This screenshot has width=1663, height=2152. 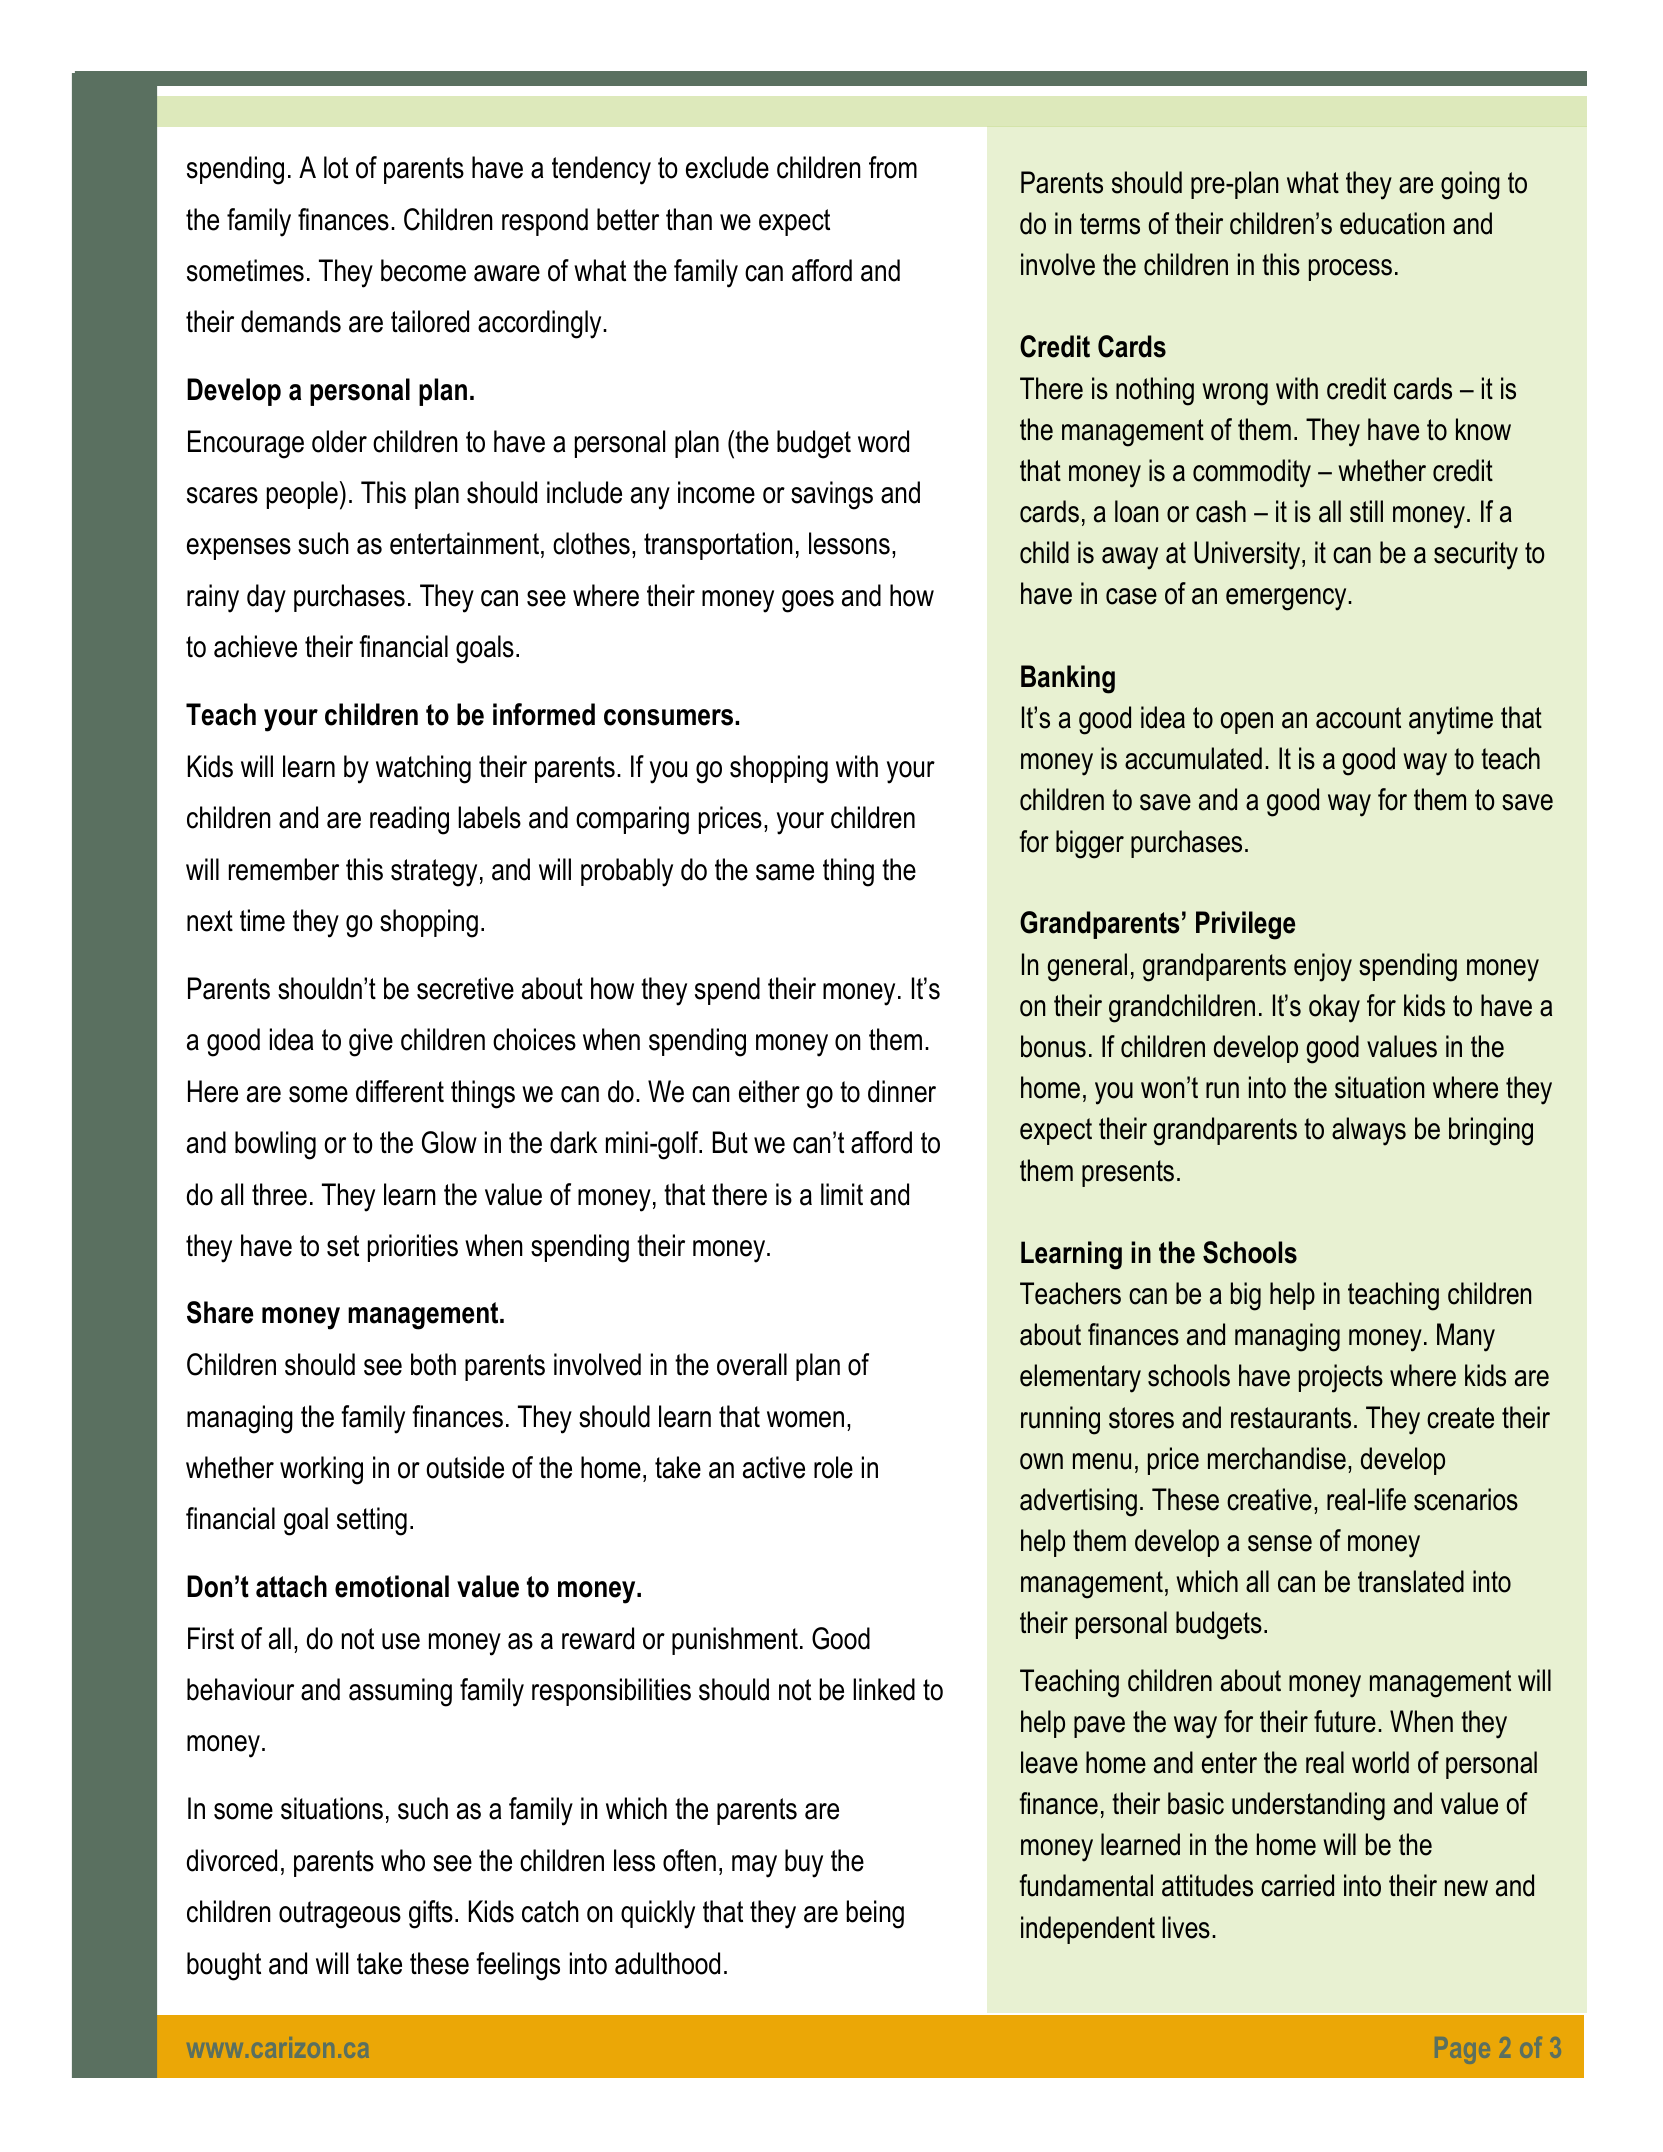 I want to click on goes, so click(x=808, y=601).
